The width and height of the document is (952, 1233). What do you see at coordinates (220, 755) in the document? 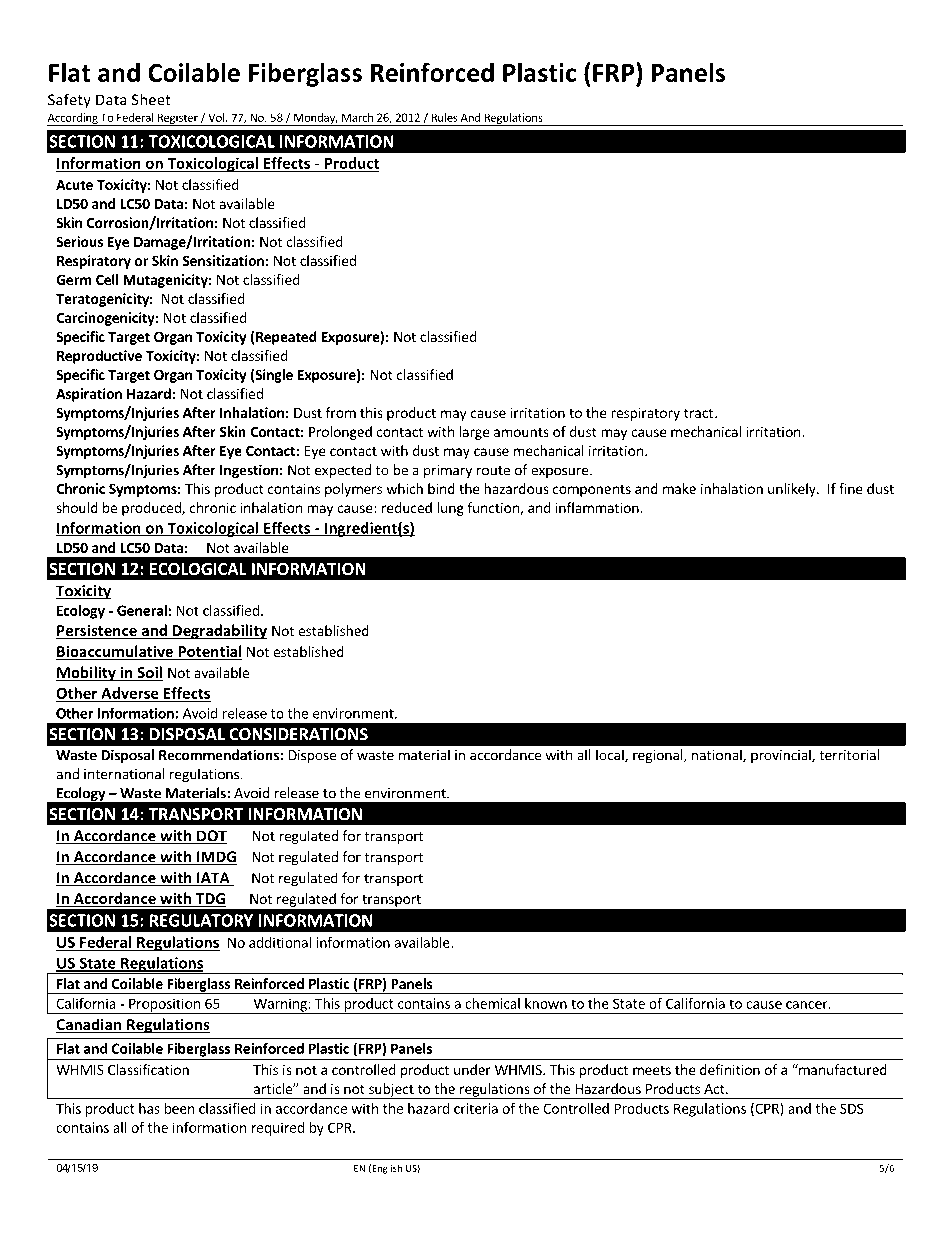
I see `Recommendations` at bounding box center [220, 755].
